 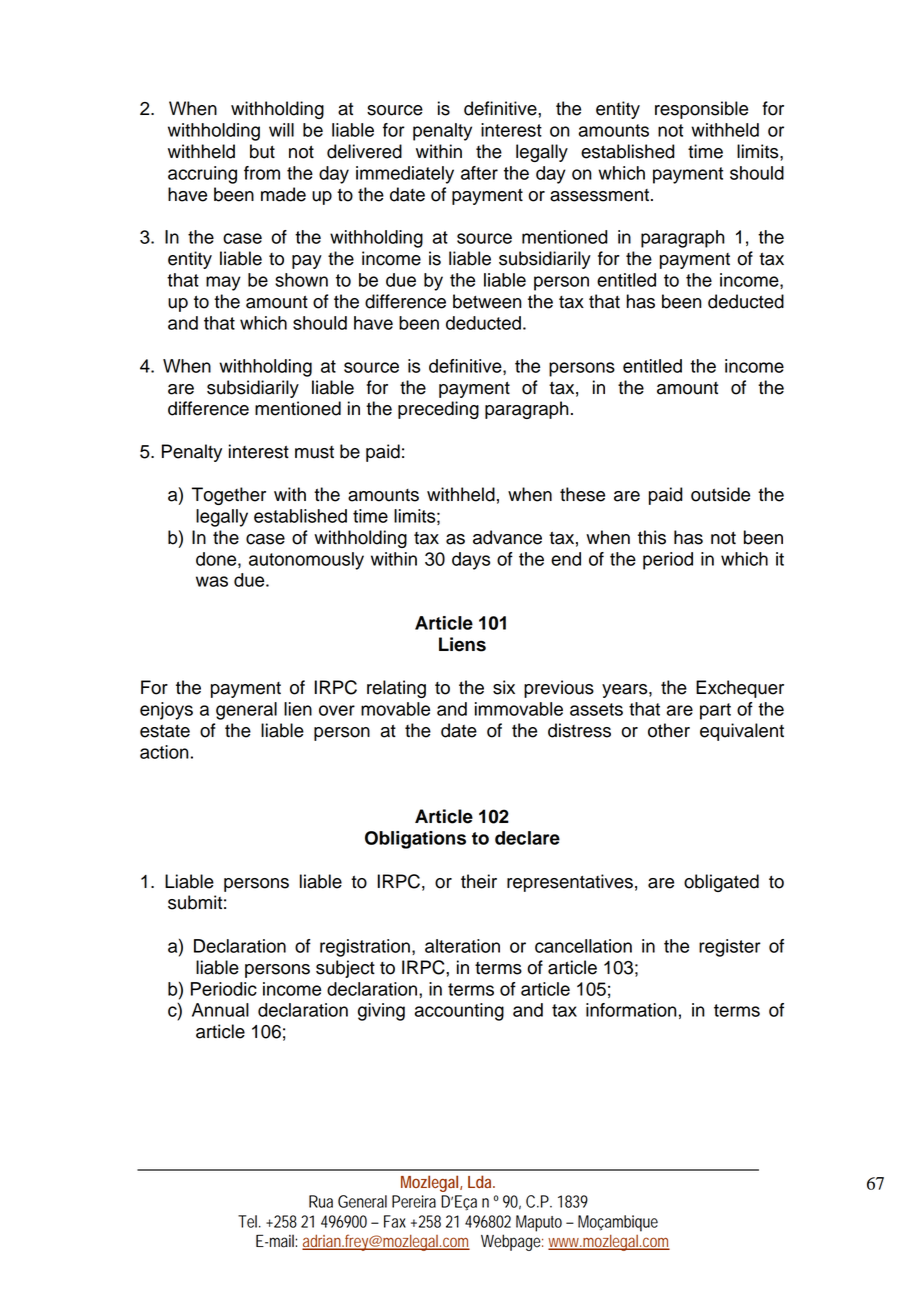 What do you see at coordinates (721, 883) in the image?
I see `obligated` at bounding box center [721, 883].
